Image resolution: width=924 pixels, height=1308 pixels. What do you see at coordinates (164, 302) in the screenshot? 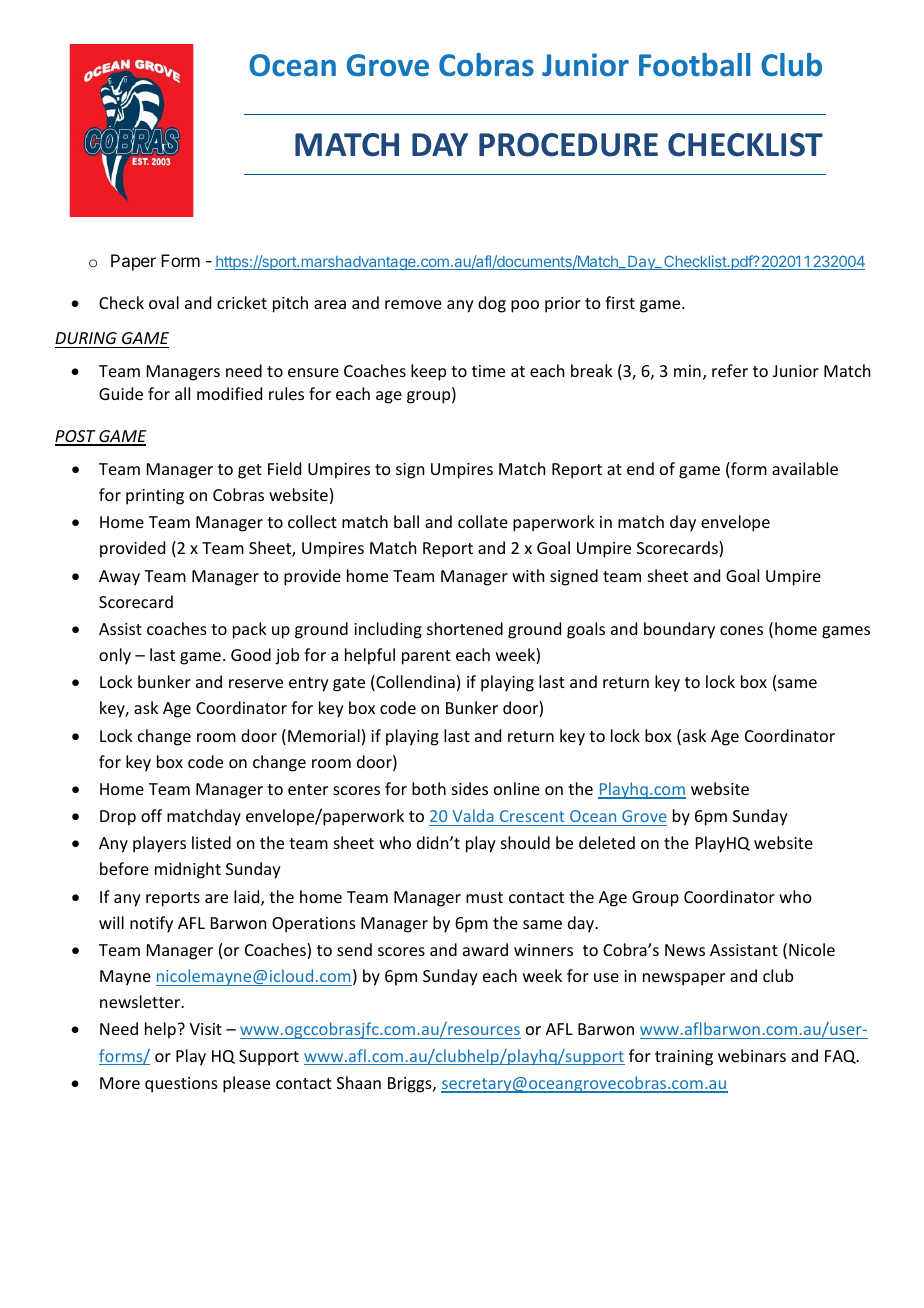
I see `oval` at bounding box center [164, 302].
